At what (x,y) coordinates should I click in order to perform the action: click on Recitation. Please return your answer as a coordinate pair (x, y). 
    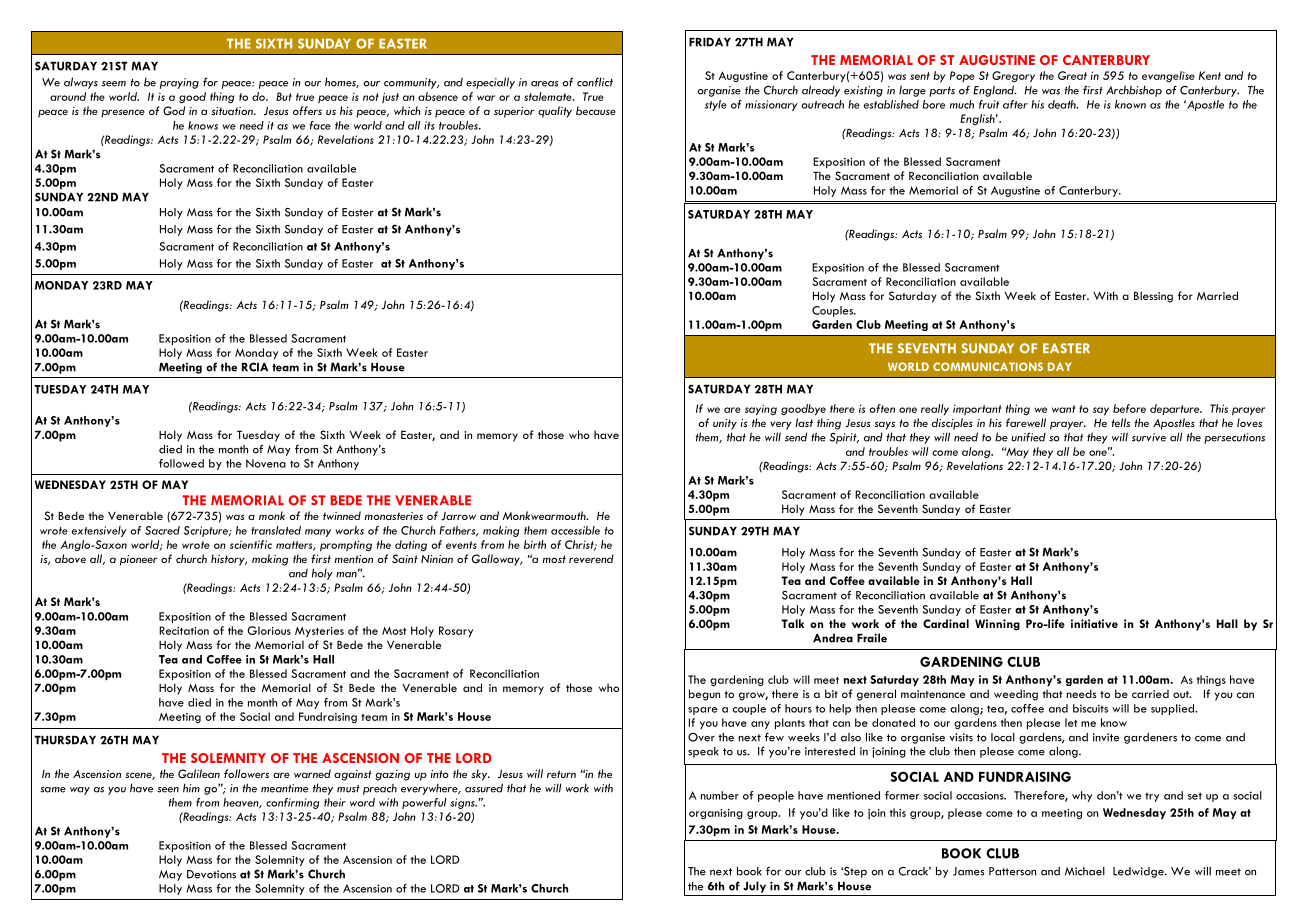
    Looking at the image, I should click on (184, 630).
